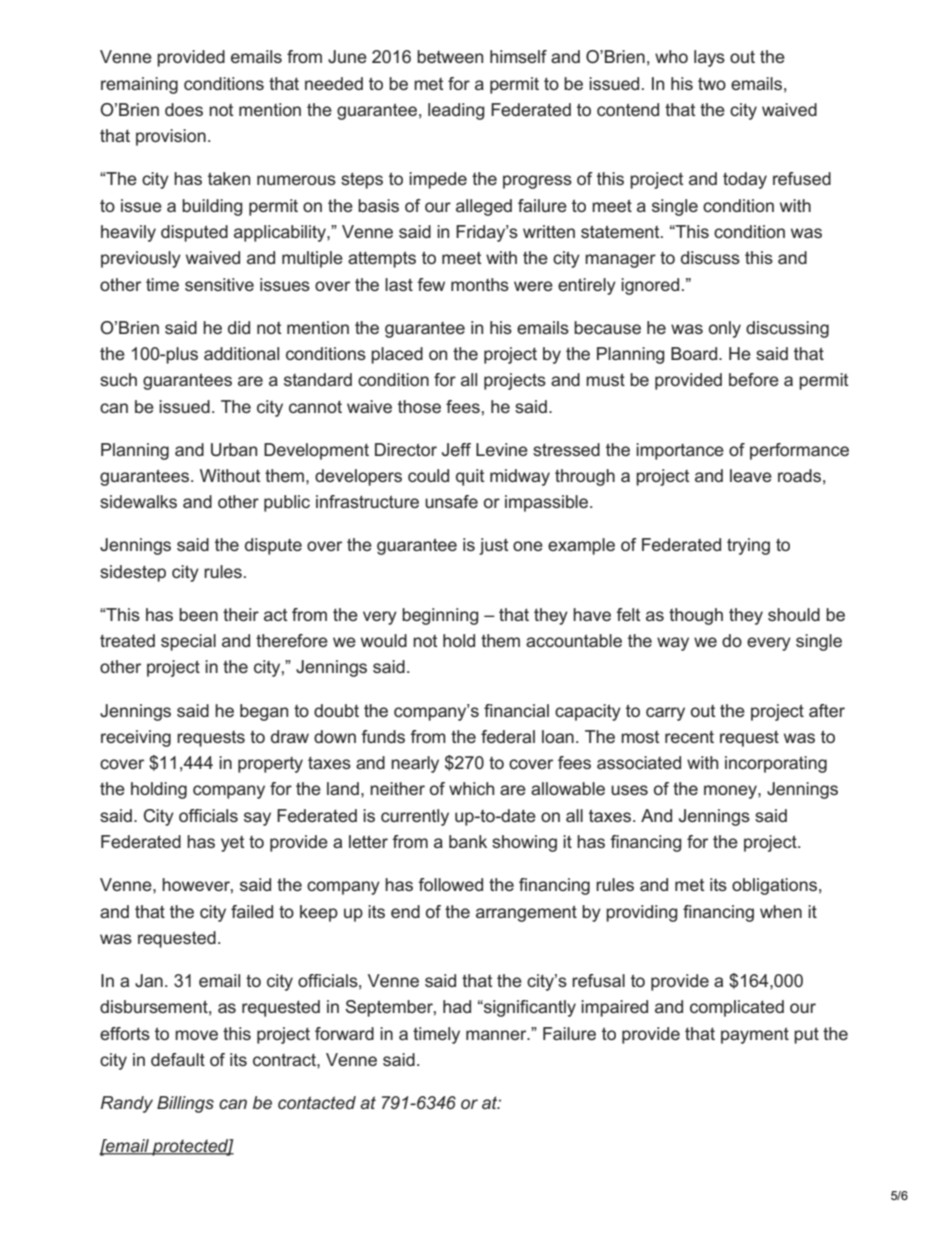 The height and width of the screenshot is (1233, 952). Describe the element at coordinates (755, 1035) in the screenshot. I see `payment` at that location.
